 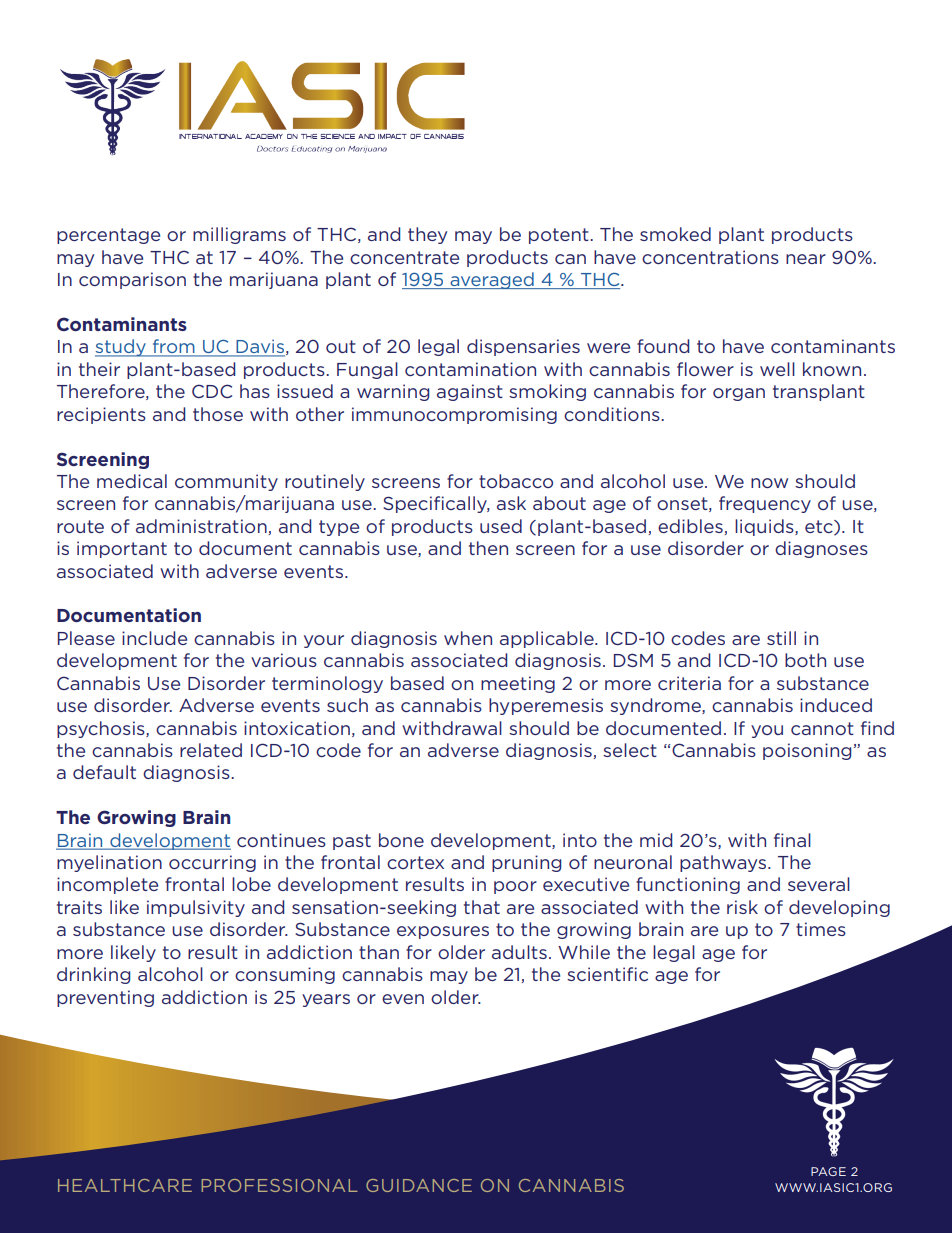 What do you see at coordinates (419, 1185) in the page?
I see `GUIDANCE` at bounding box center [419, 1185].
